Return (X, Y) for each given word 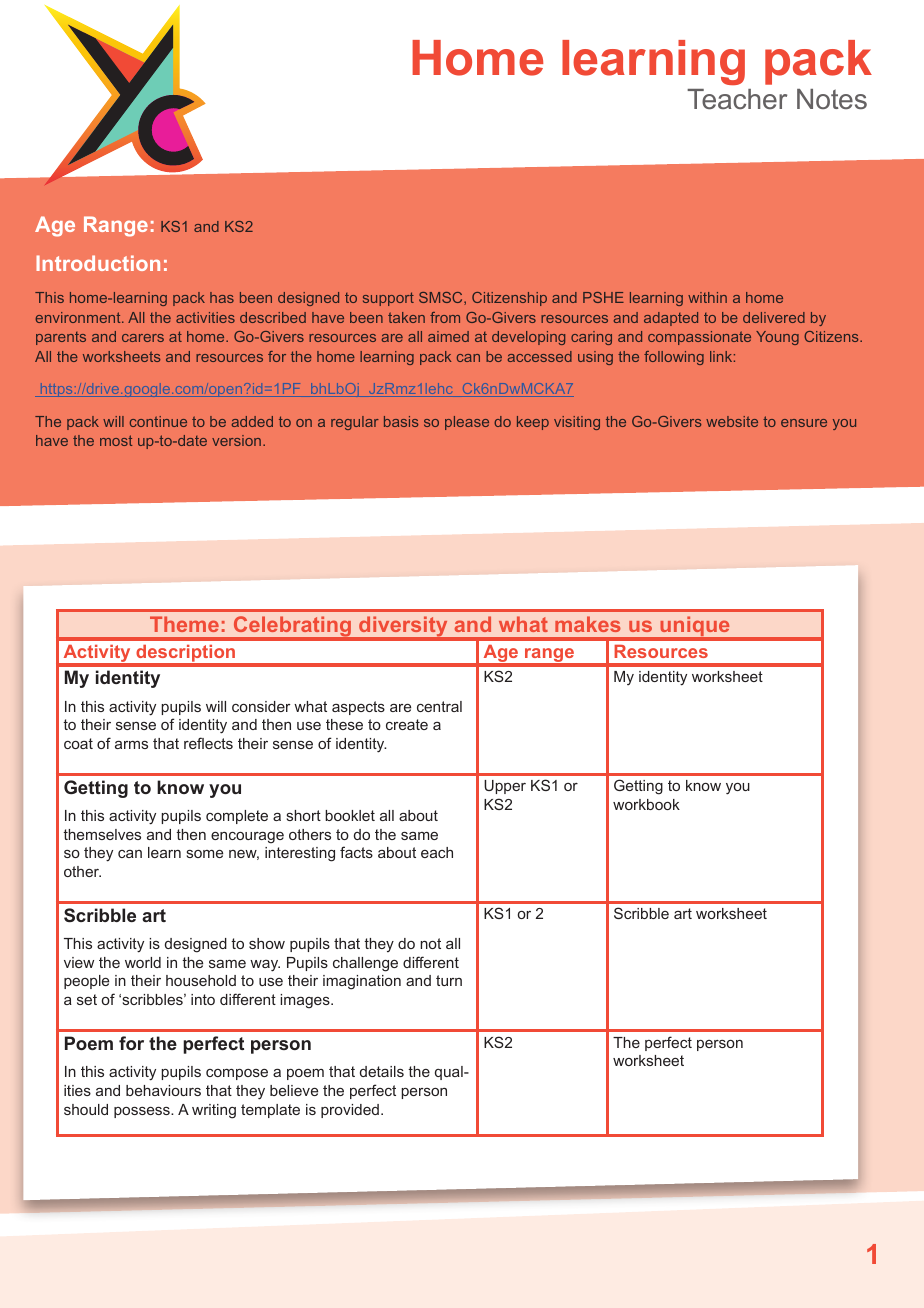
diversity (403, 628)
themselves (102, 834)
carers (143, 338)
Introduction (98, 263)
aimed (448, 336)
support (388, 299)
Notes (832, 99)
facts (356, 852)
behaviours (163, 1090)
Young (777, 338)
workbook (646, 804)
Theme (184, 624)
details (382, 1071)
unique (695, 628)
